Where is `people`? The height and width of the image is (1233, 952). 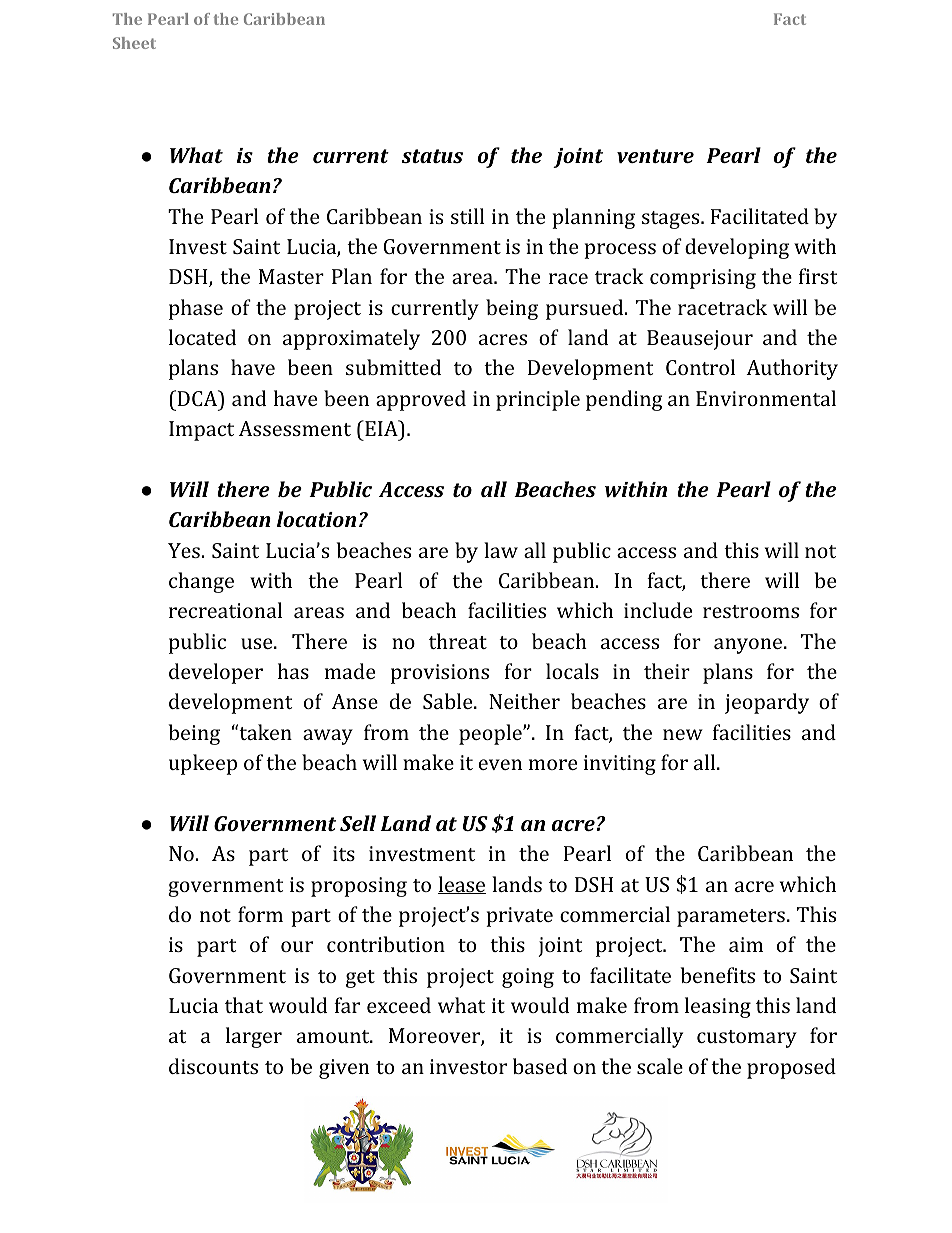 people is located at coordinates (491, 734).
